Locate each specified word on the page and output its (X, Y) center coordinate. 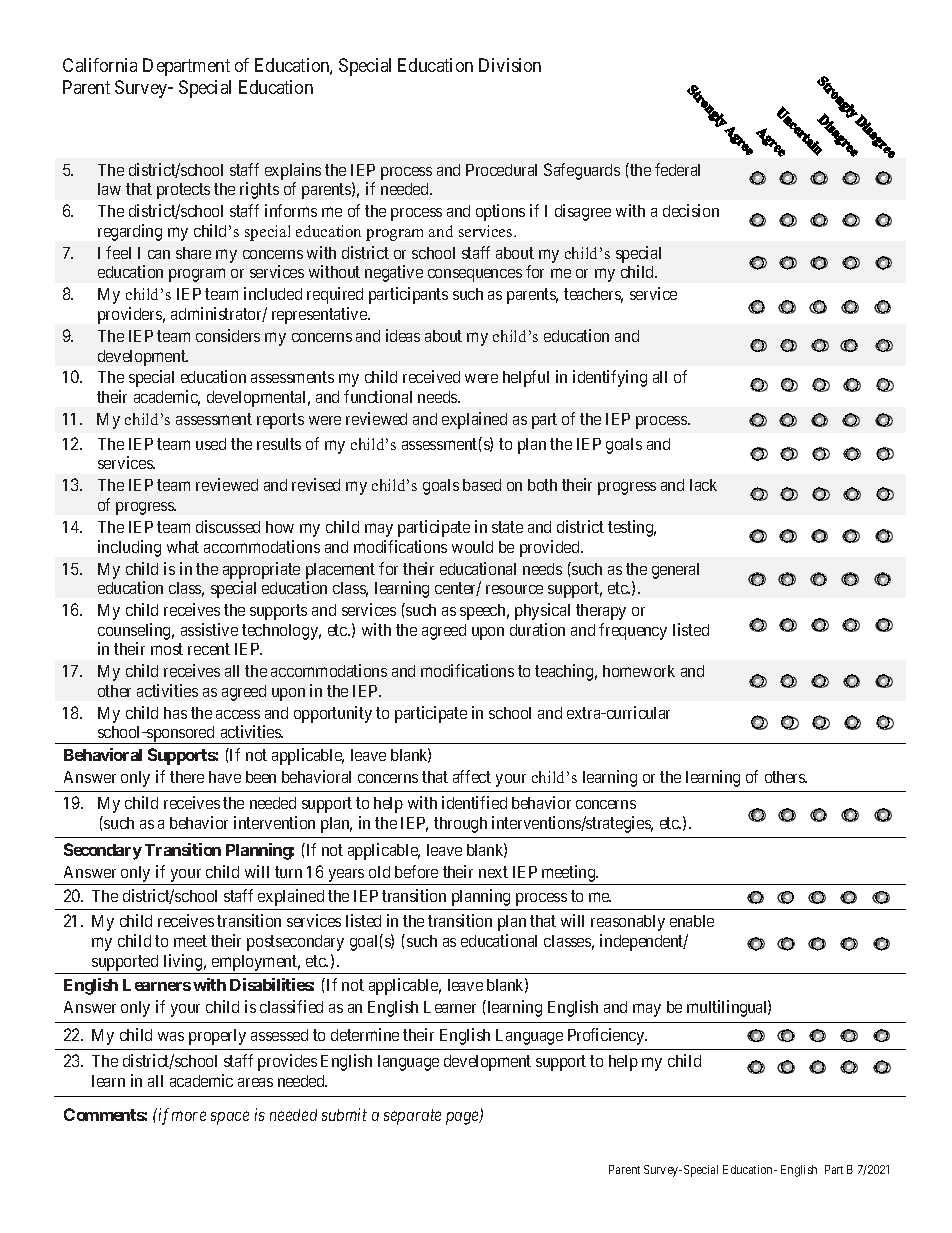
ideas (403, 335)
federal (677, 169)
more (189, 1116)
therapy (601, 612)
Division (510, 65)
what (183, 547)
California (100, 65)
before (416, 871)
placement (340, 571)
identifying (610, 378)
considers (228, 335)
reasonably (628, 923)
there (187, 777)
